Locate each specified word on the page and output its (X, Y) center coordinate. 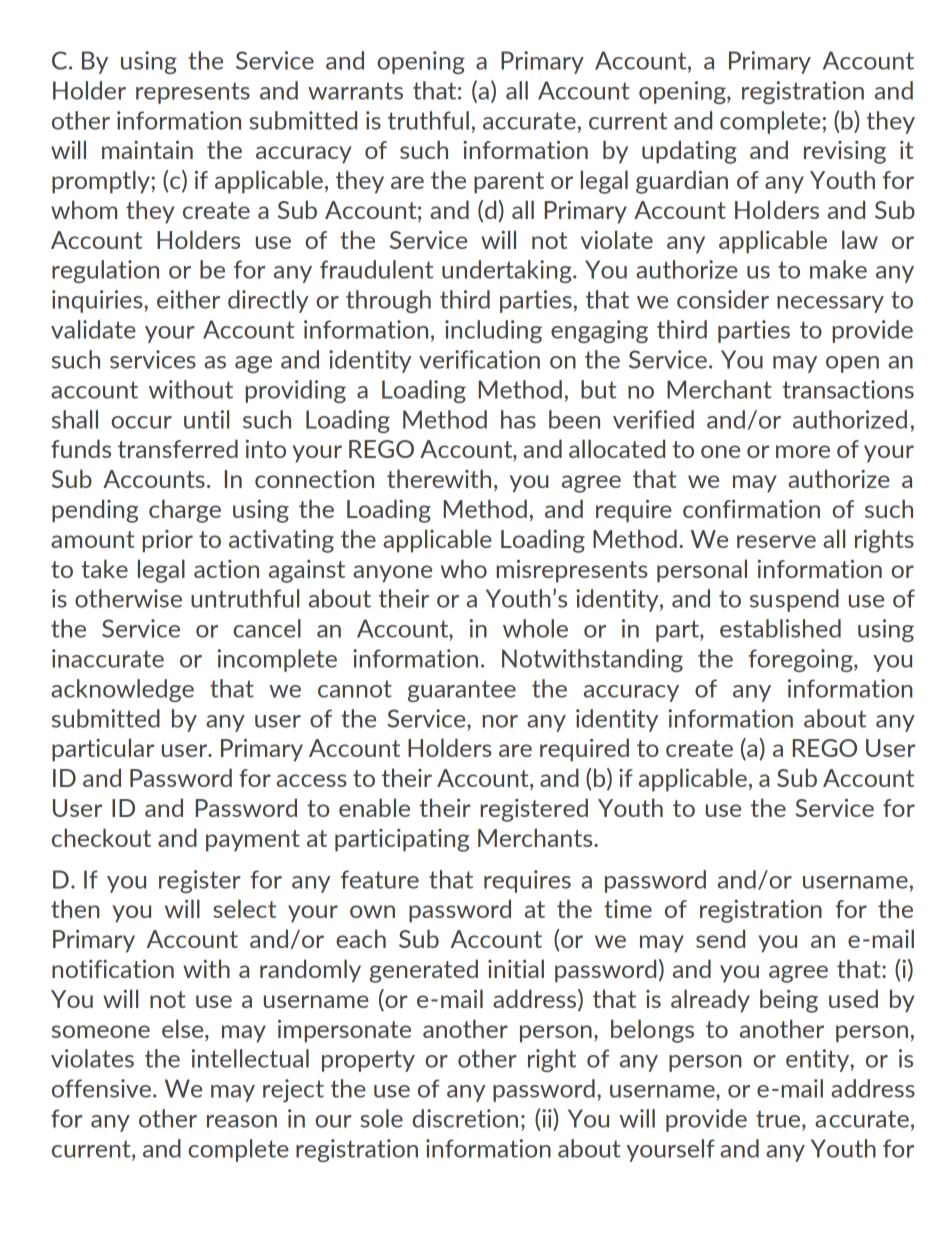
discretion (465, 1118)
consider (723, 299)
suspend (794, 600)
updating (689, 152)
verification (479, 359)
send (720, 938)
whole (535, 628)
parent (509, 183)
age (253, 364)
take (104, 568)
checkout (101, 837)
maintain (147, 150)
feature (380, 879)
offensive (101, 1088)
